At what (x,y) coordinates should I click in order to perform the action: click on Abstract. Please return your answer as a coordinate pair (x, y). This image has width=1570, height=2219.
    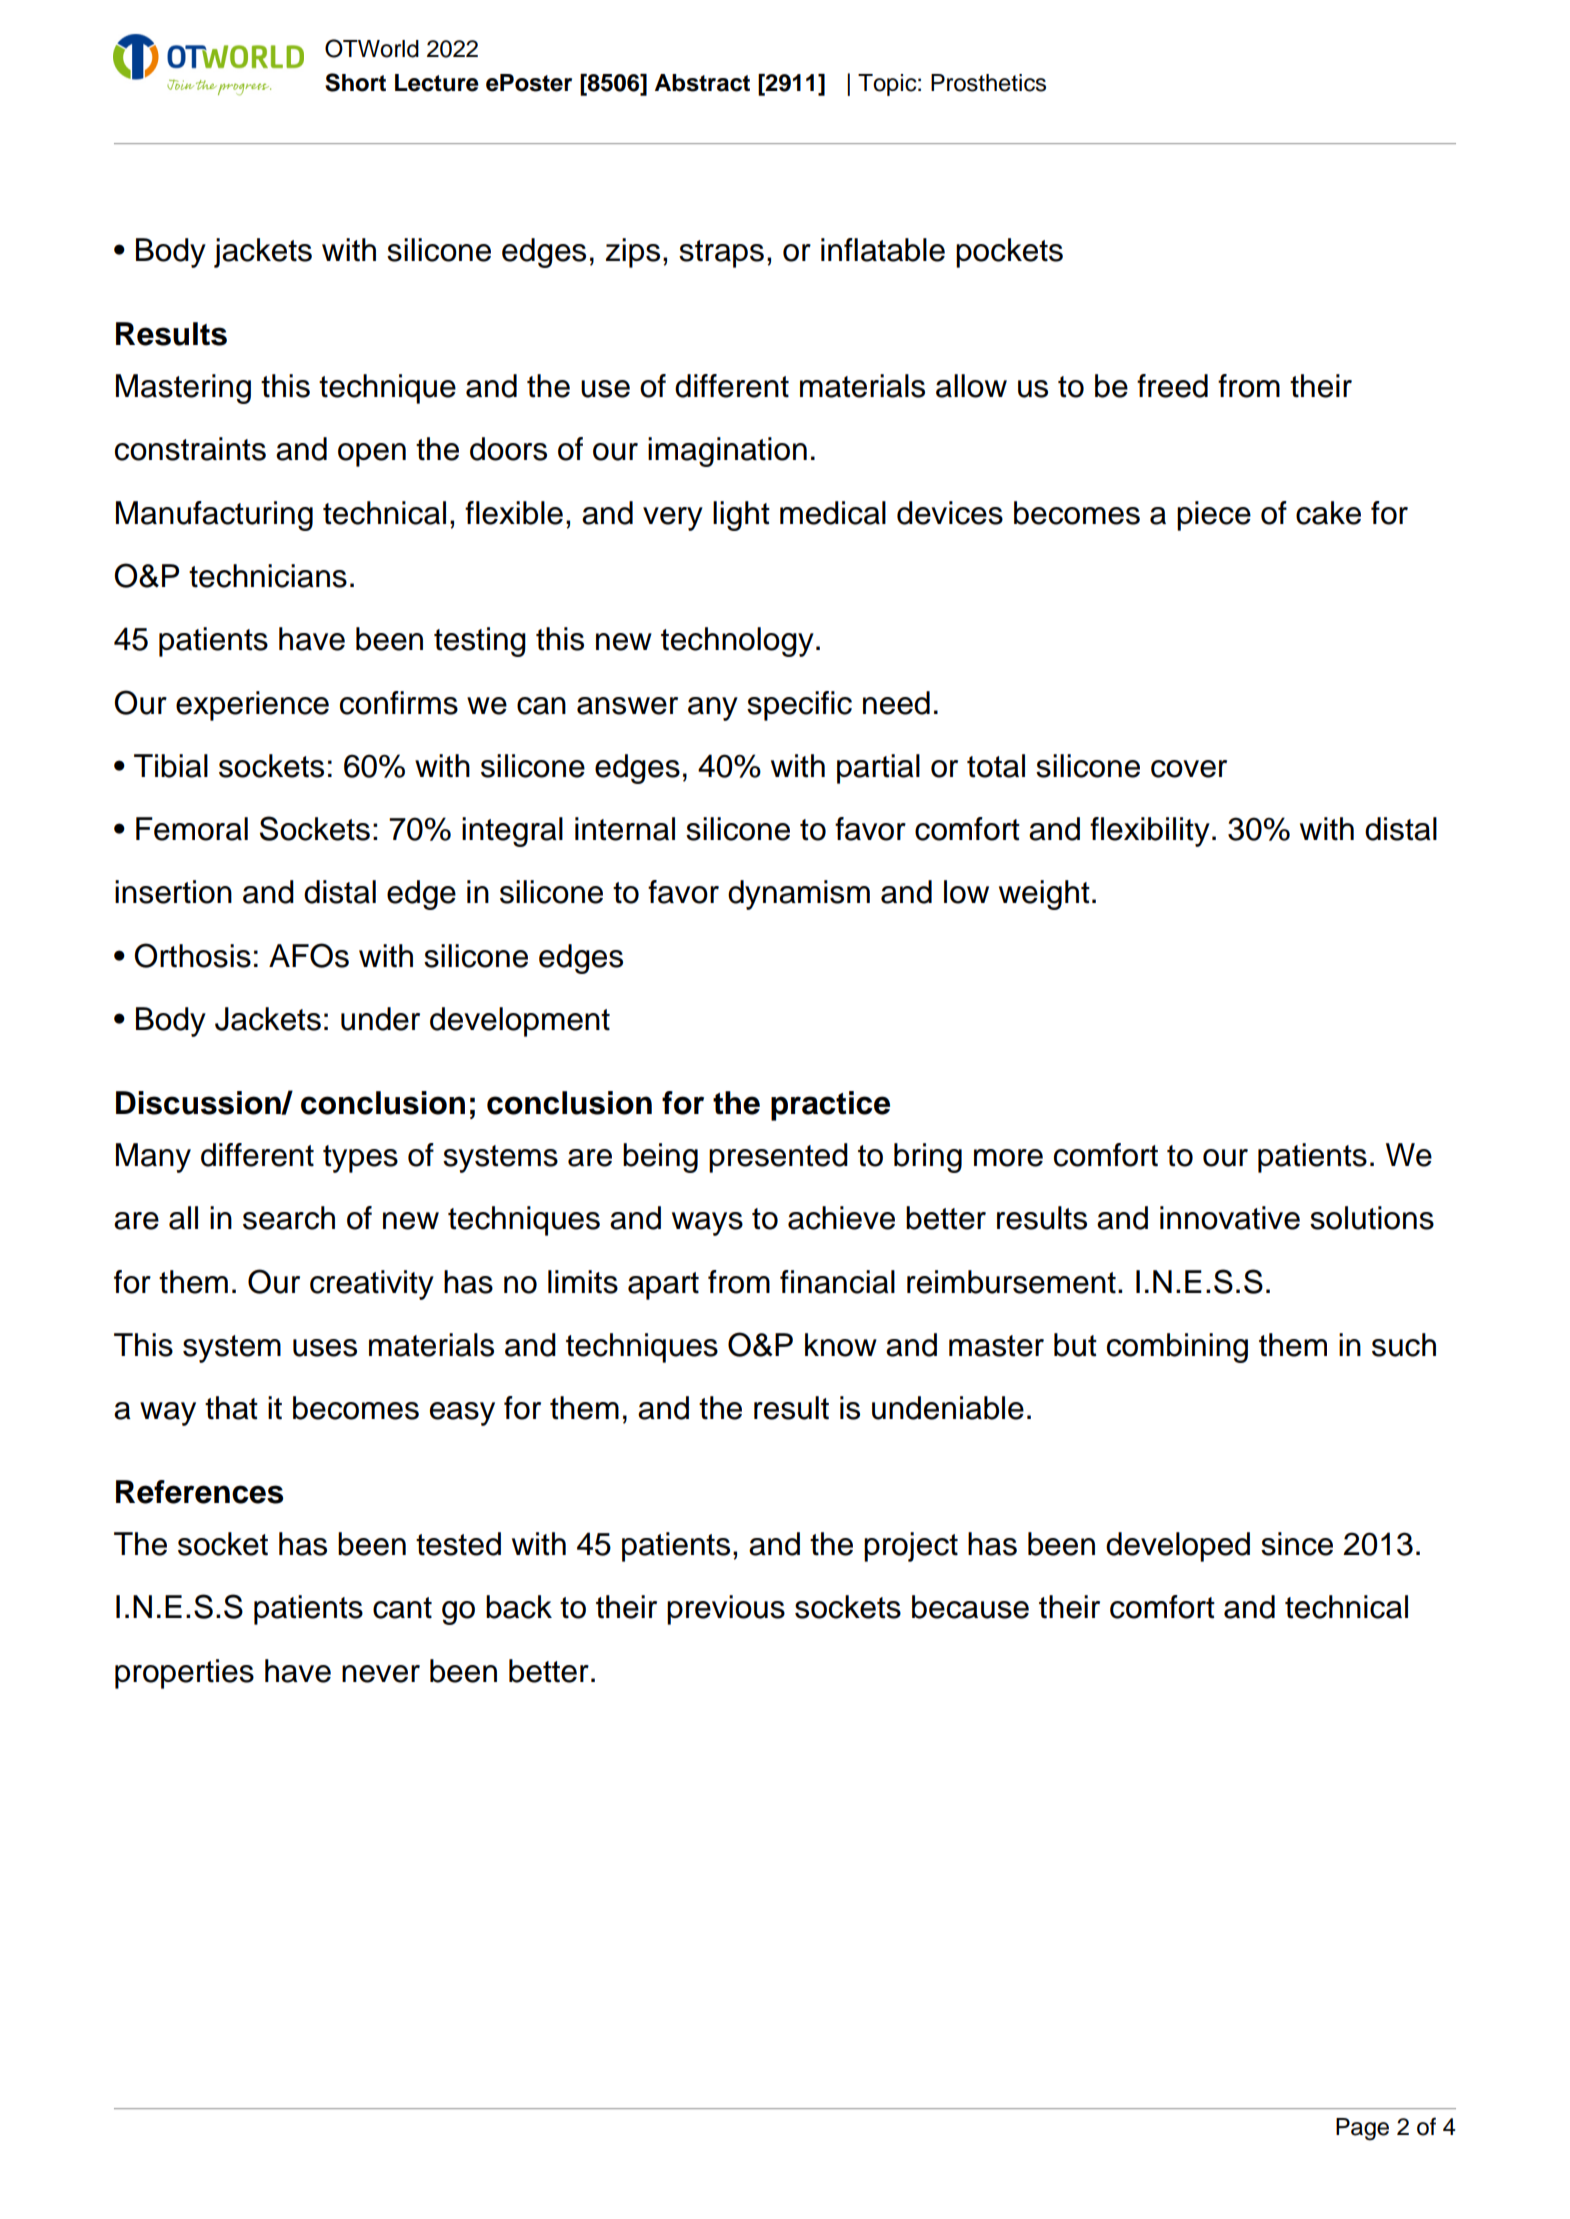
    Looking at the image, I should click on (702, 83).
